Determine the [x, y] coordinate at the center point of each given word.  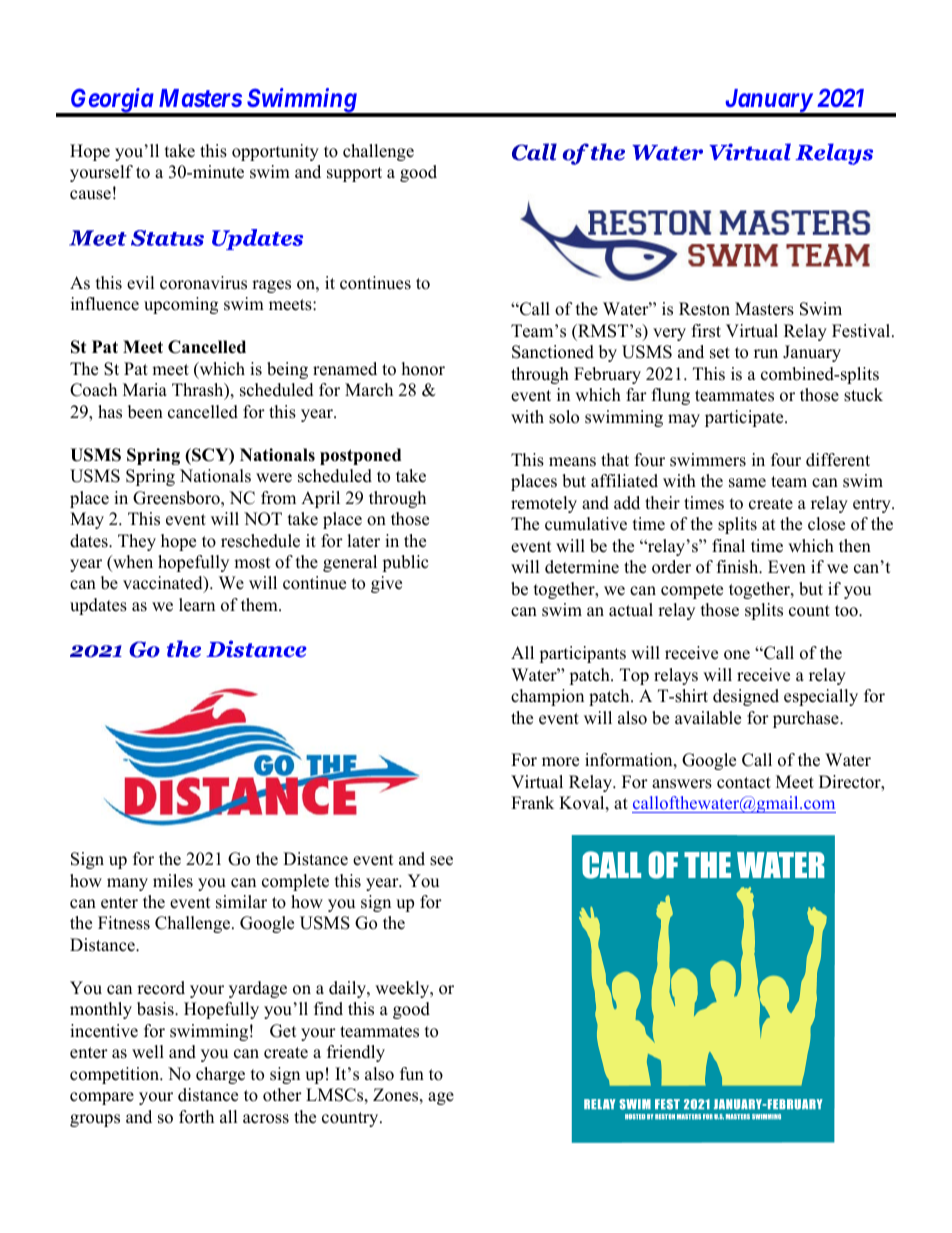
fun [412, 1074]
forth [196, 1117]
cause [90, 195]
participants [582, 654]
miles [173, 881]
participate [745, 418]
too [847, 611]
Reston [704, 309]
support [354, 174]
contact [744, 783]
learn [197, 605]
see [441, 861]
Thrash [199, 391]
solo [564, 417]
